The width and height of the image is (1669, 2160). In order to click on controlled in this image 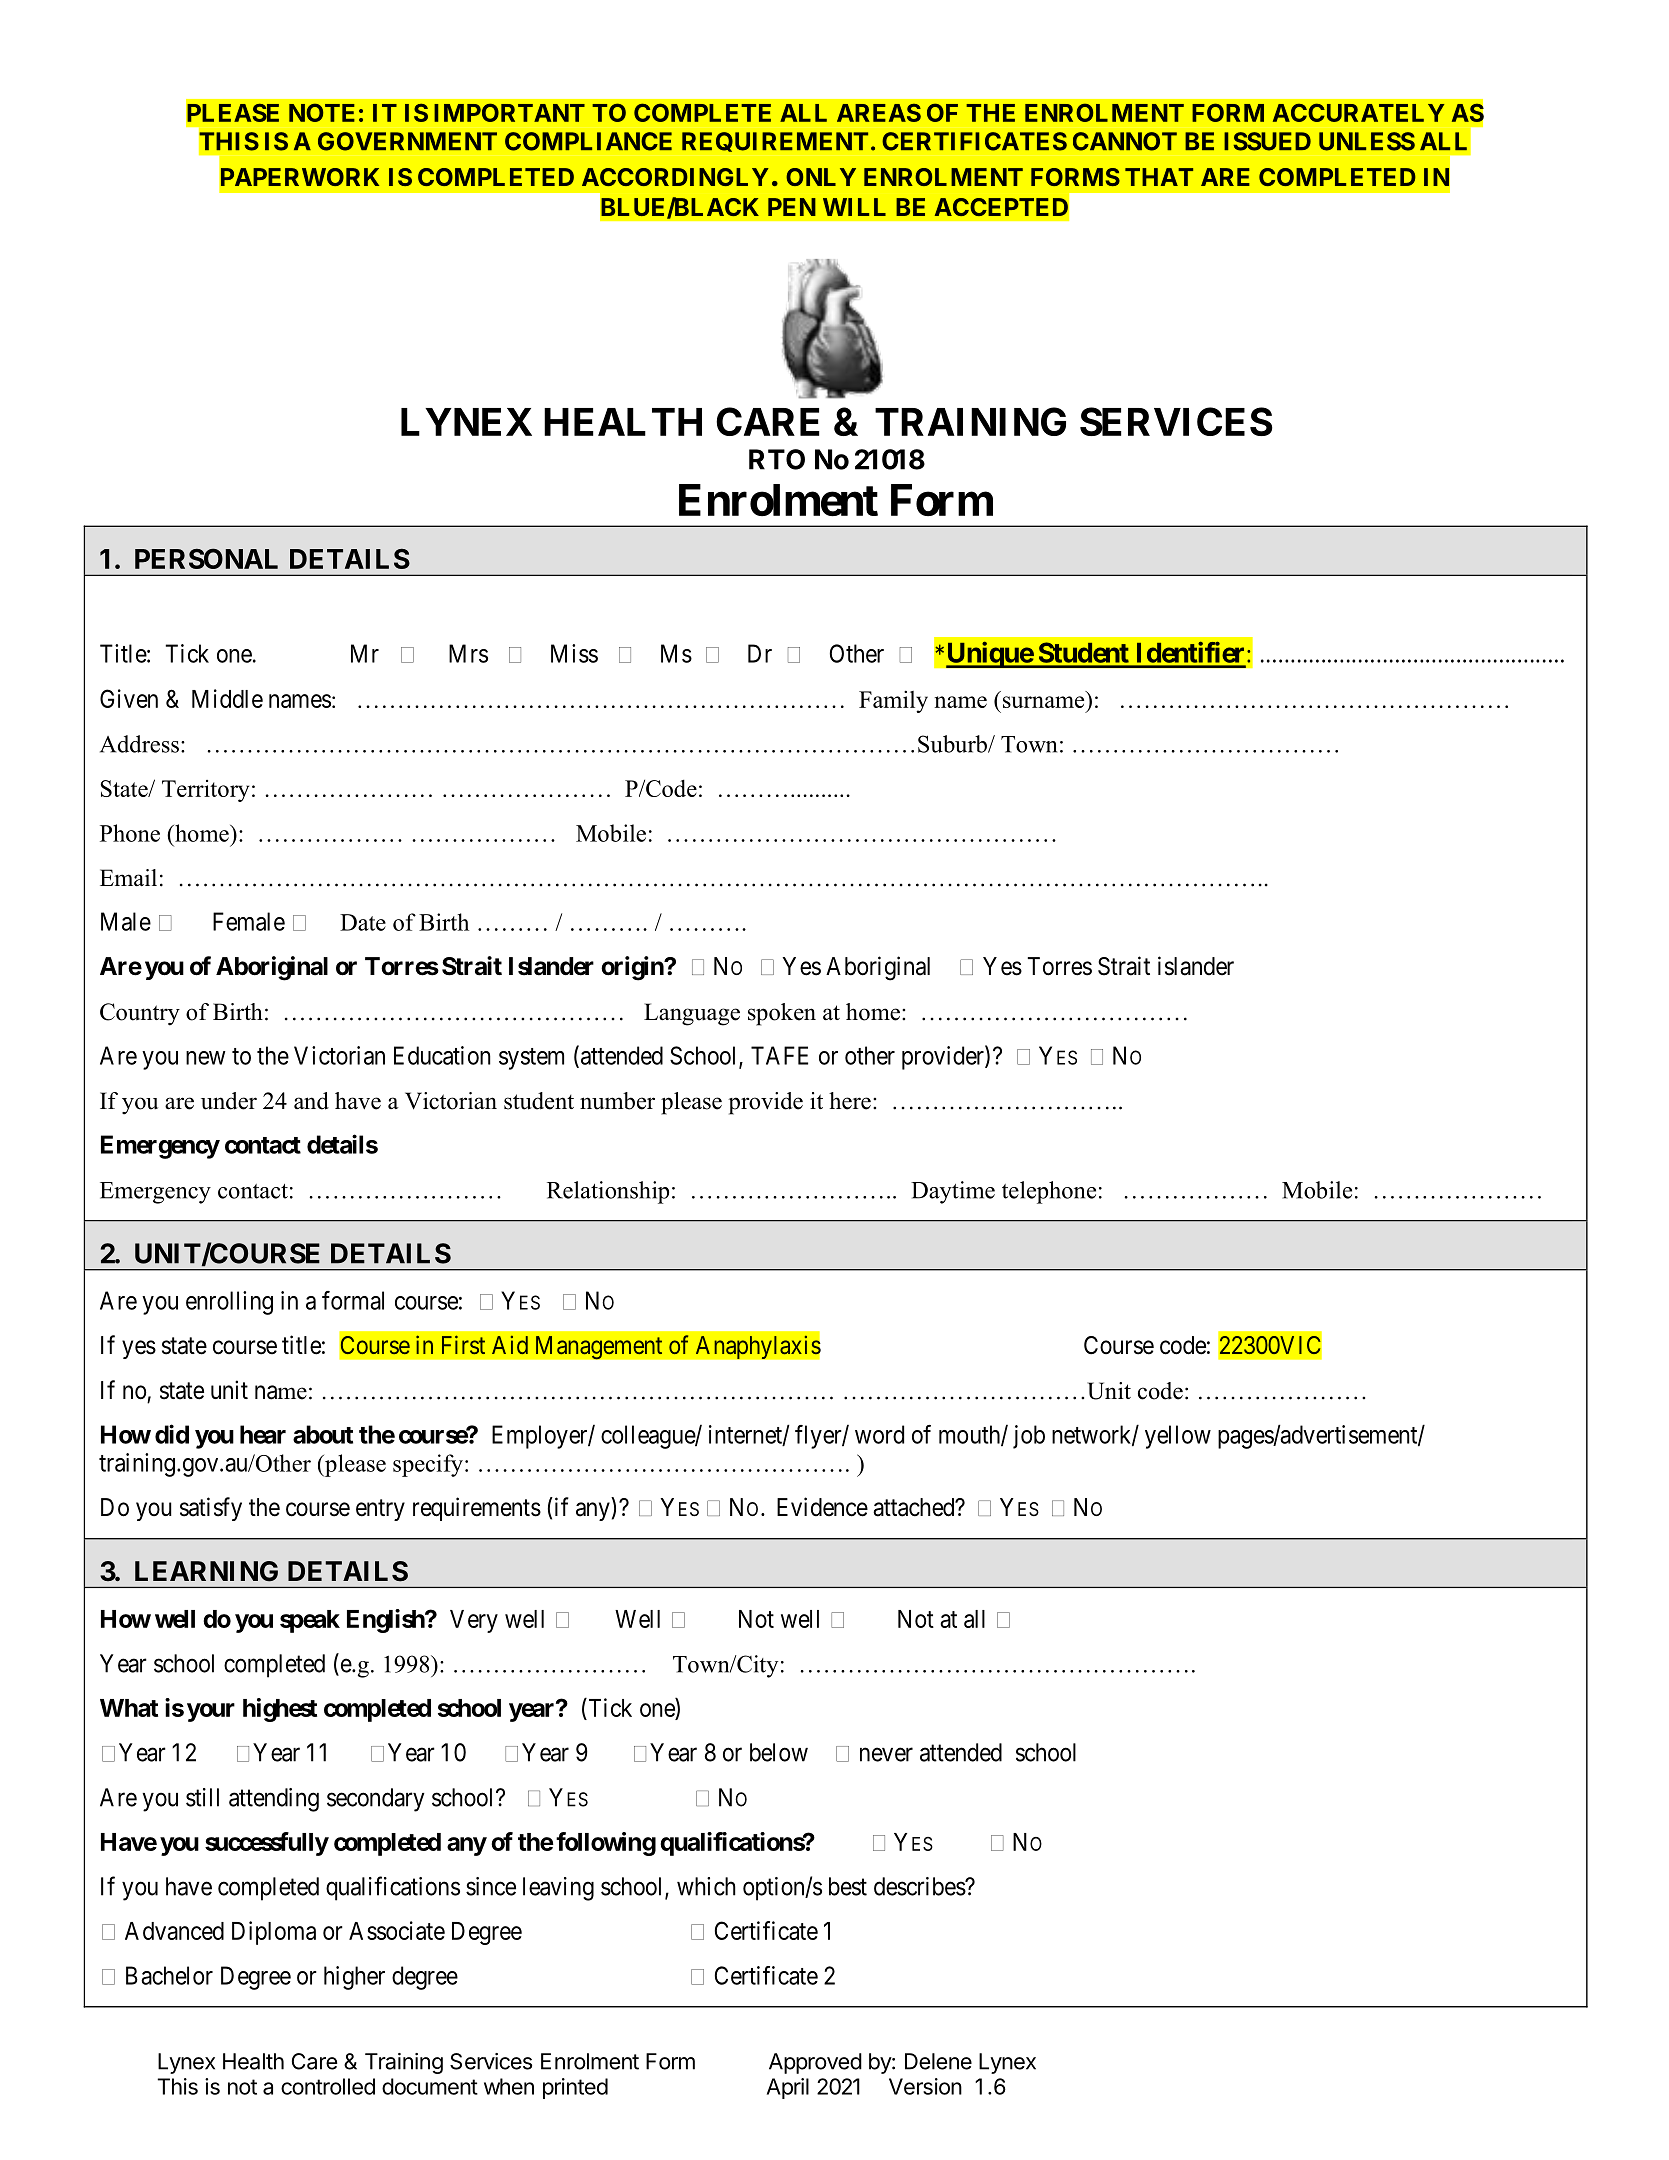, I will do `click(328, 2086)`.
